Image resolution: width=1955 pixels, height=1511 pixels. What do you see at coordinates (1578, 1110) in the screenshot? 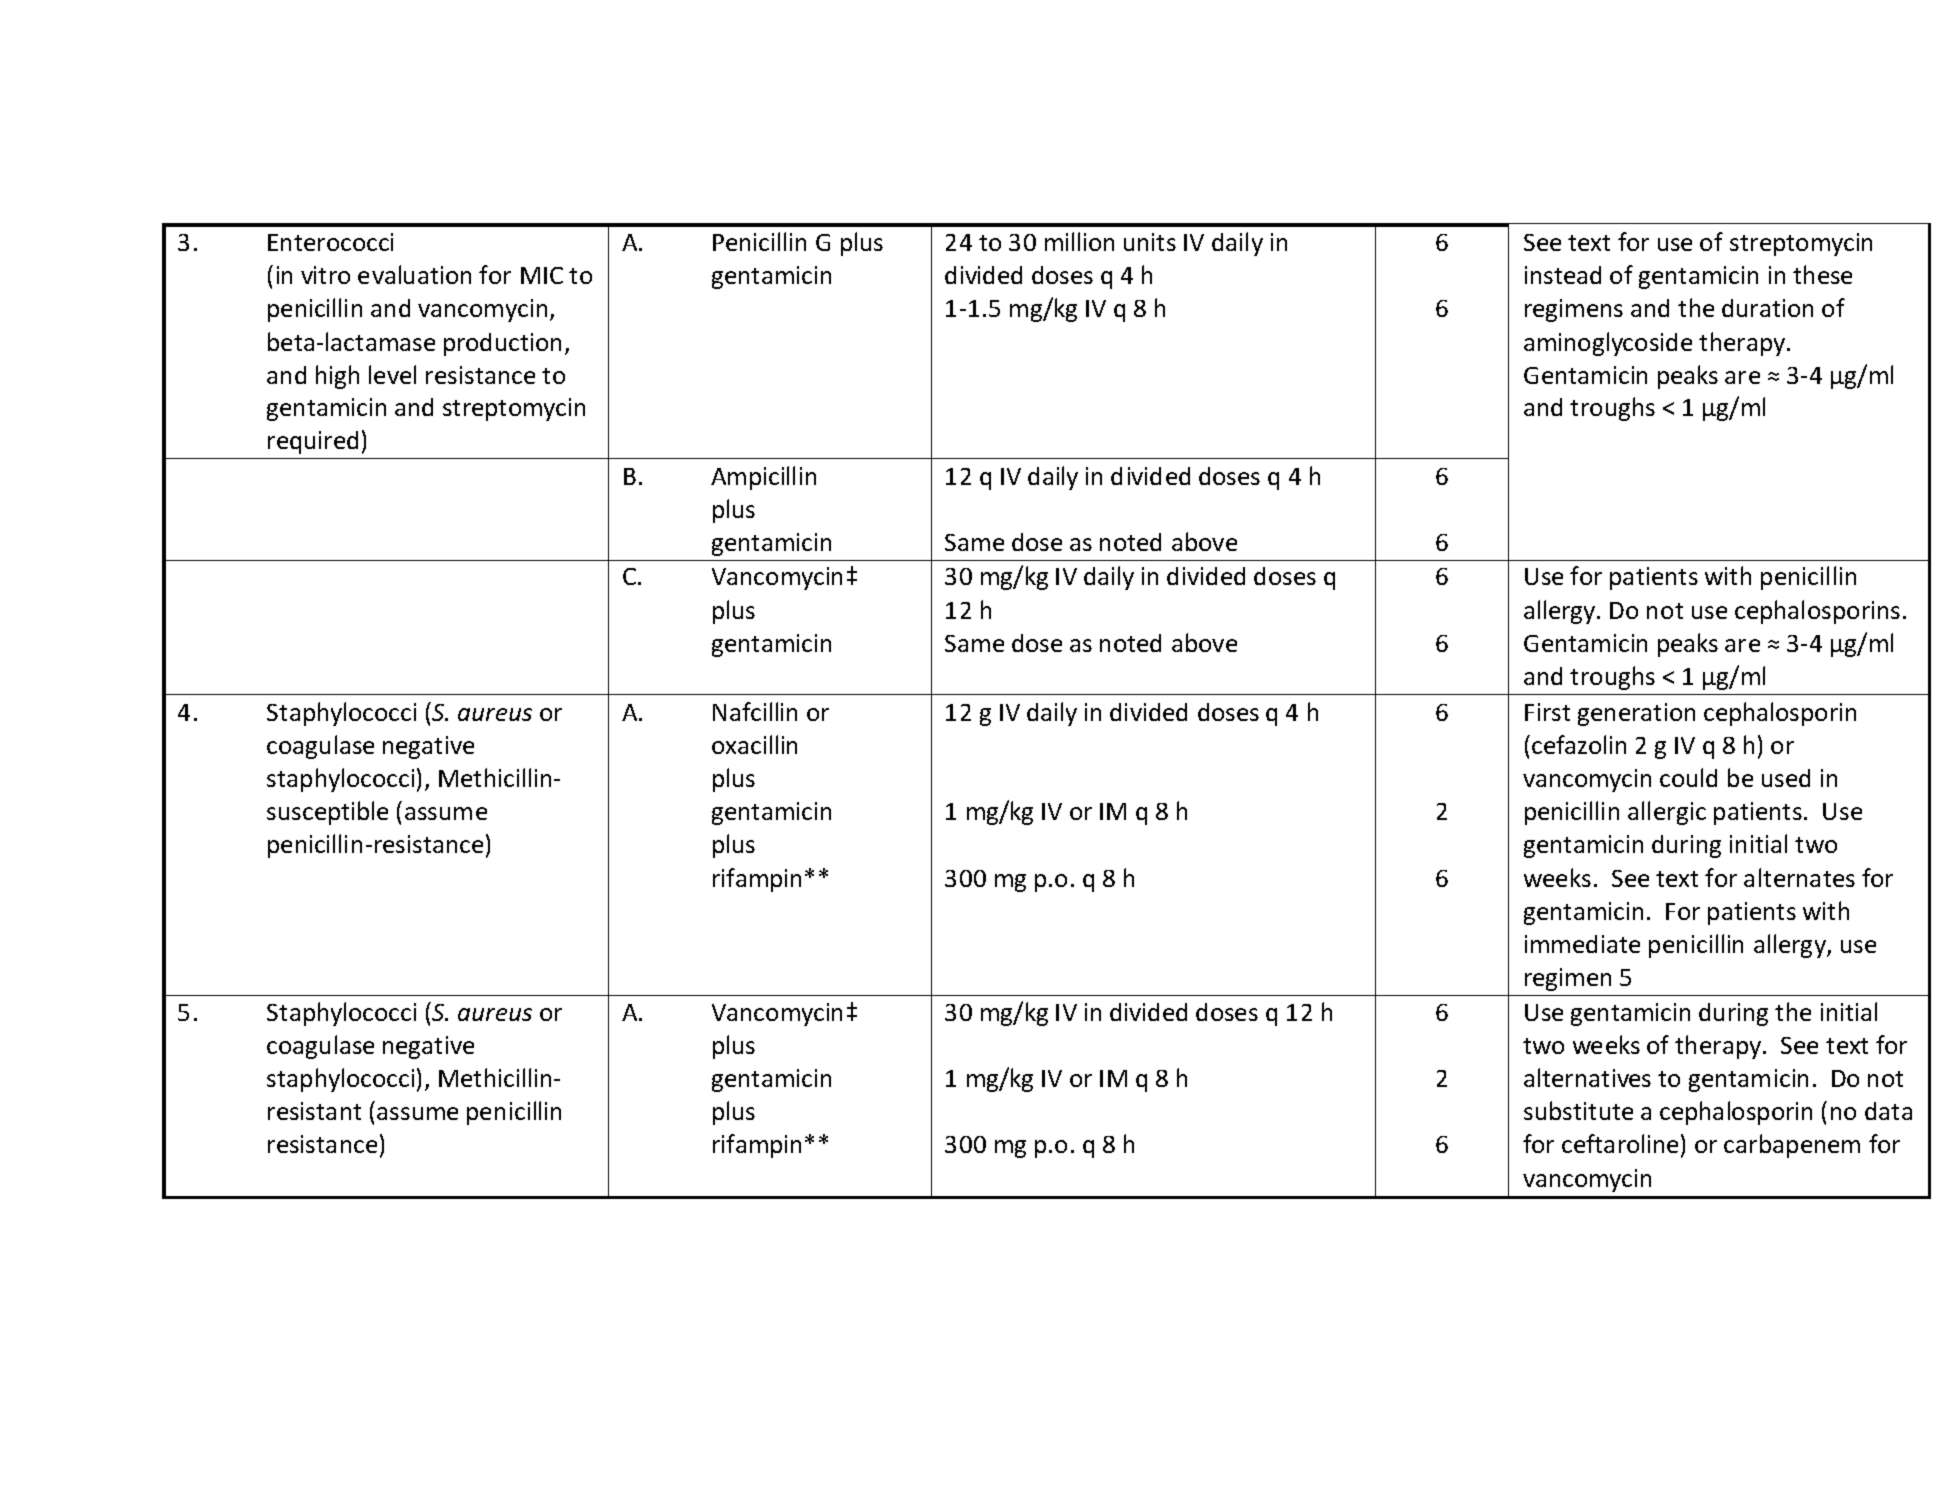
I see `substitute` at bounding box center [1578, 1110].
